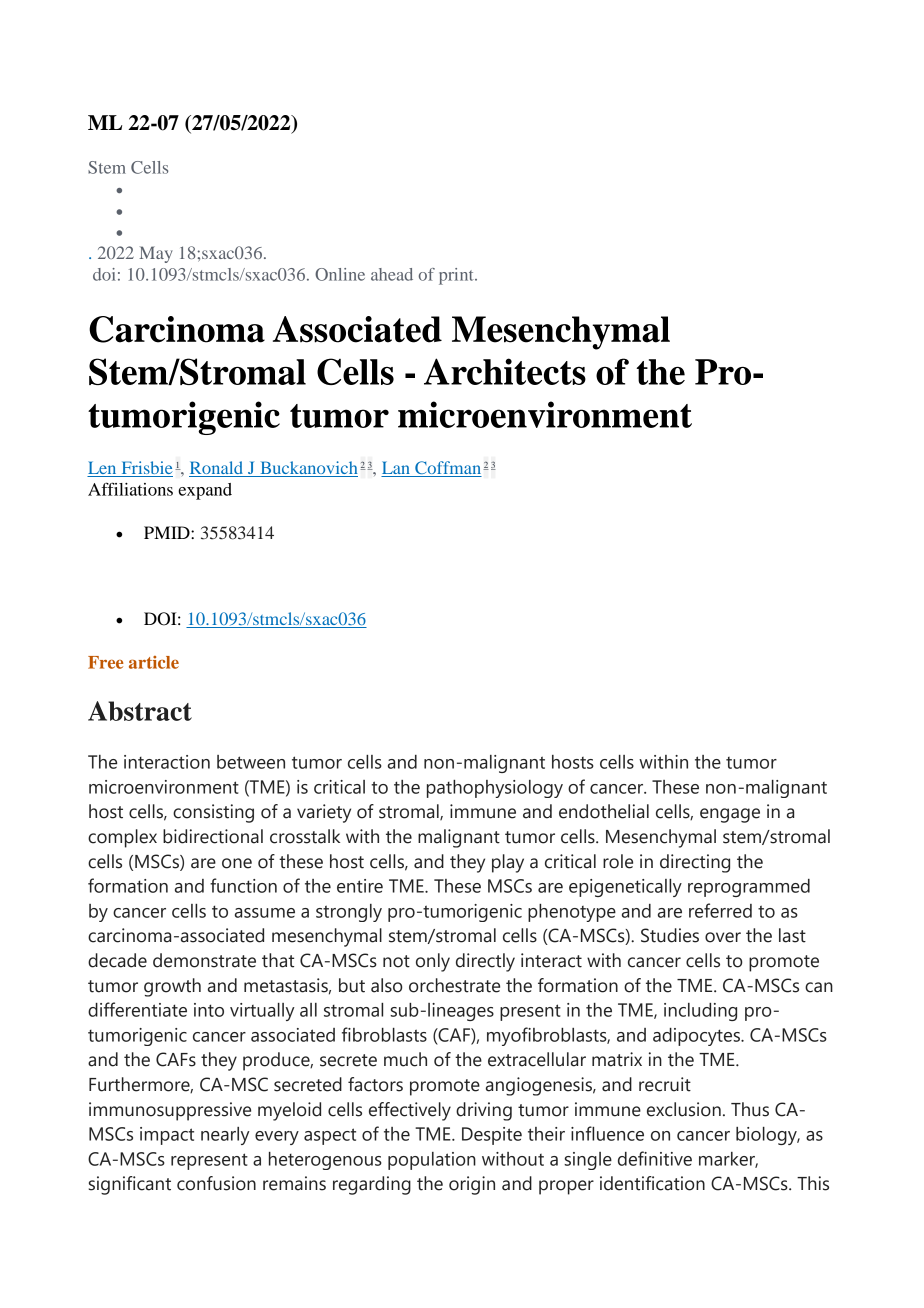 This screenshot has height=1308, width=924. What do you see at coordinates (213, 813) in the screenshot?
I see `consisting` at bounding box center [213, 813].
